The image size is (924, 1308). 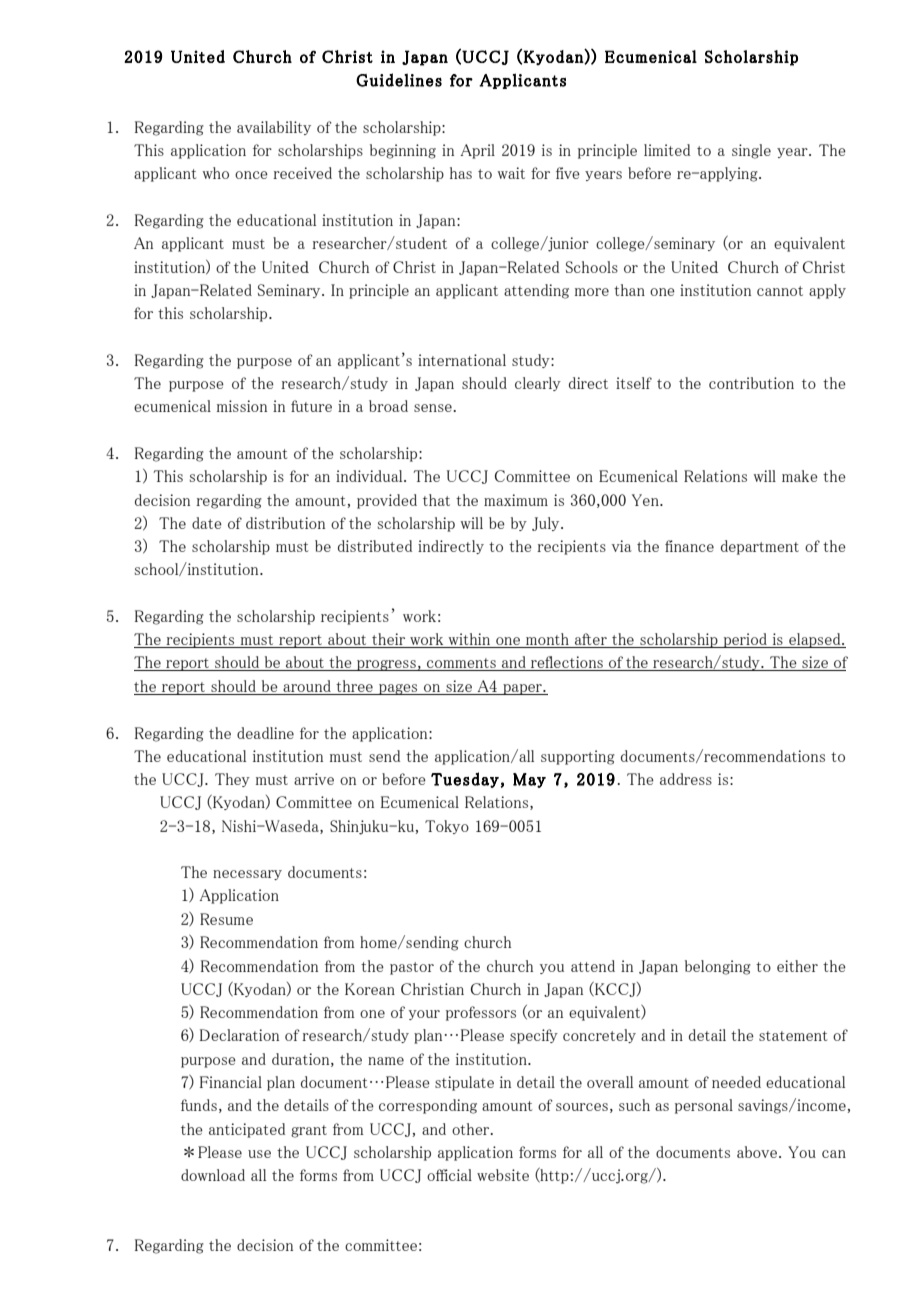 I want to click on within, so click(x=469, y=640).
